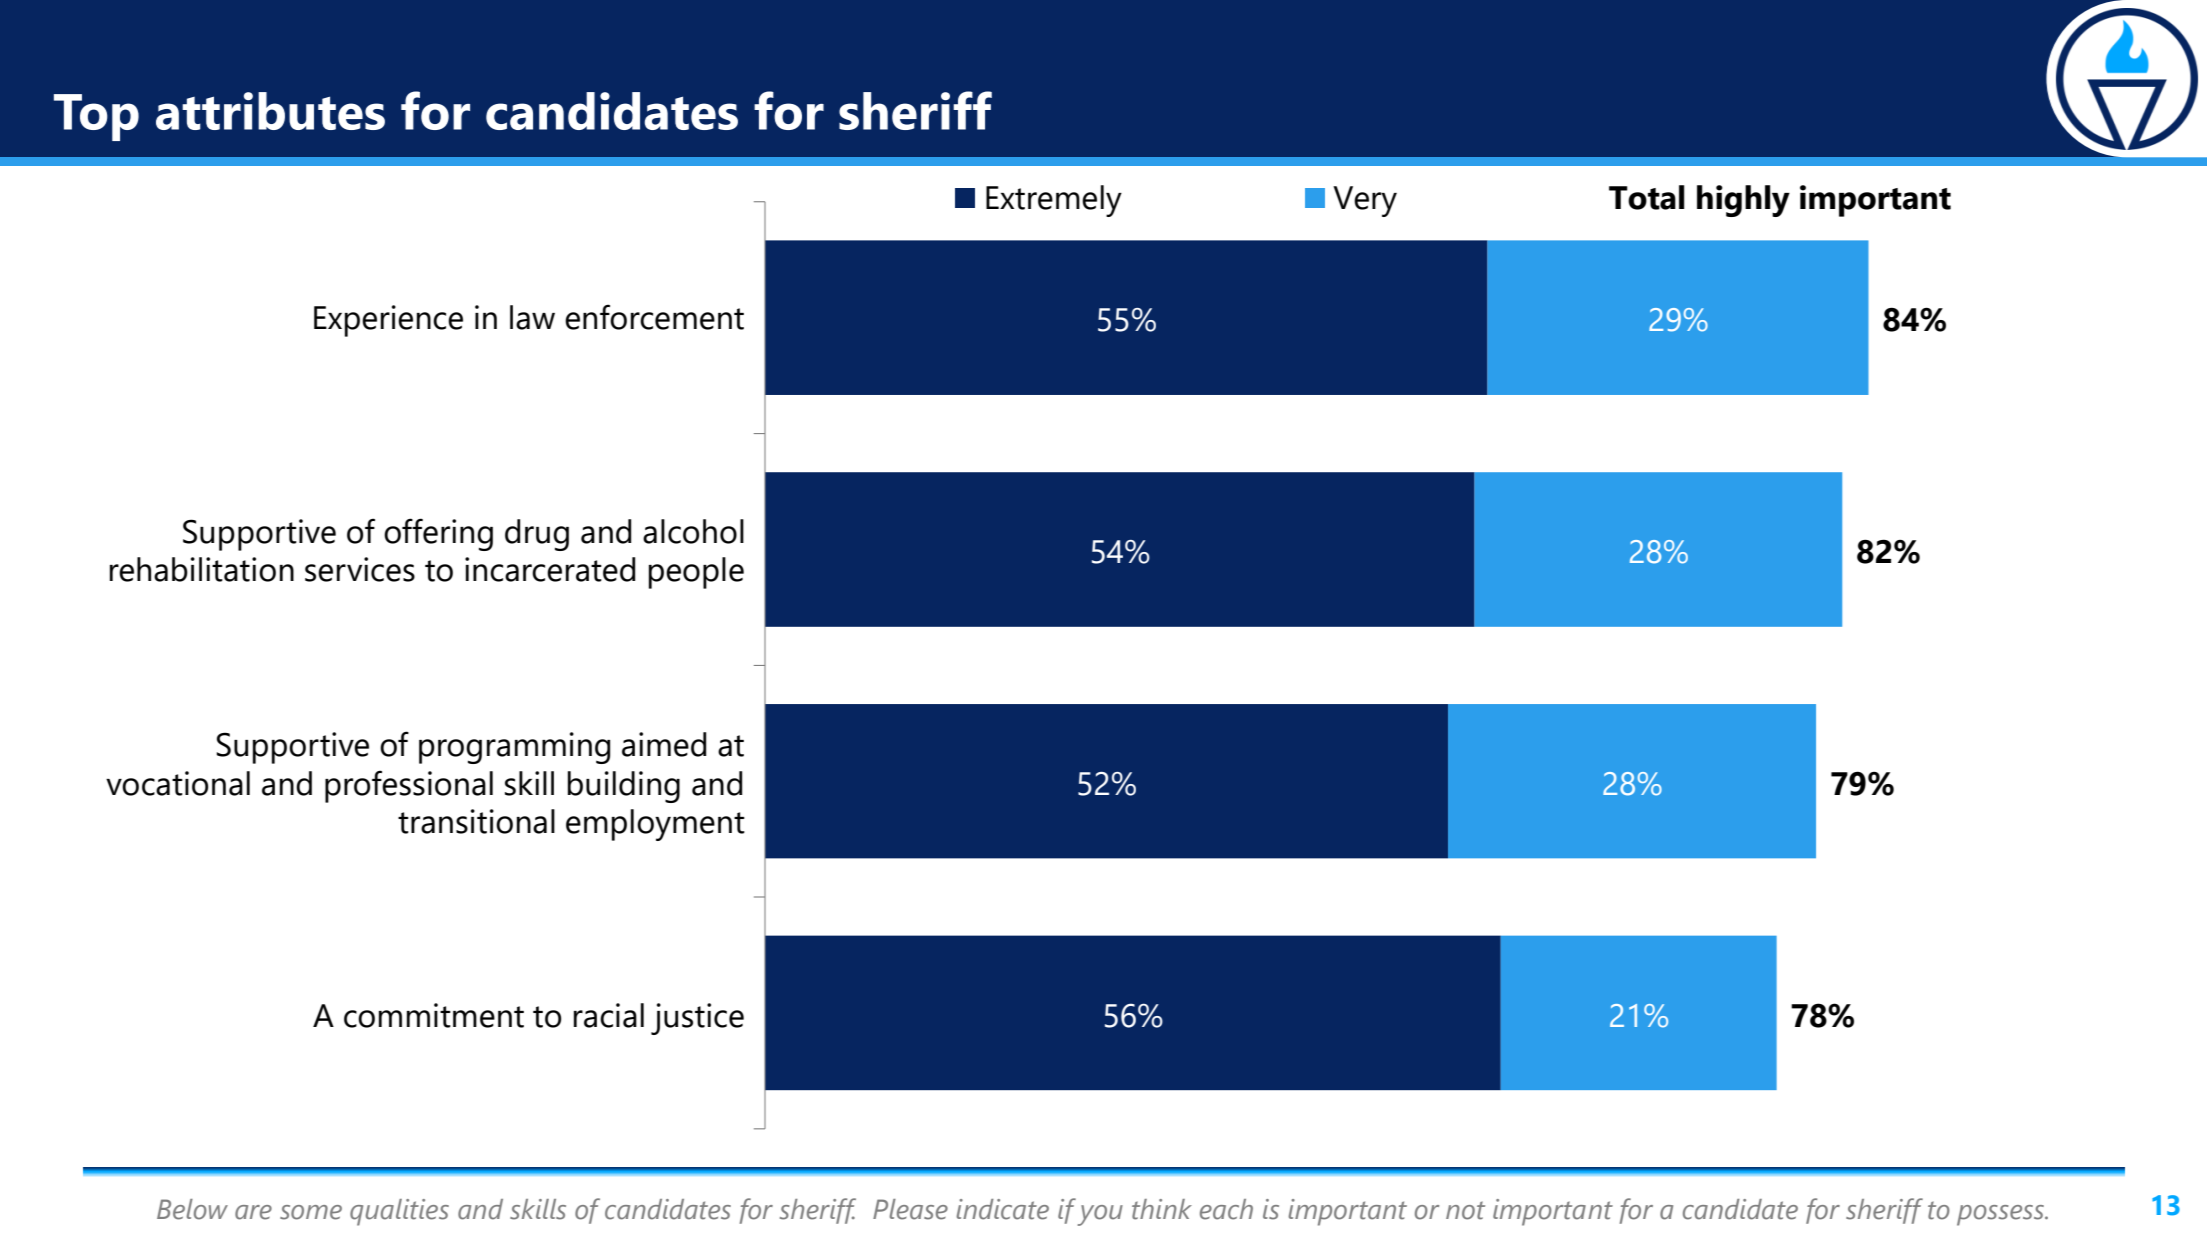  I want to click on aimed, so click(664, 744).
